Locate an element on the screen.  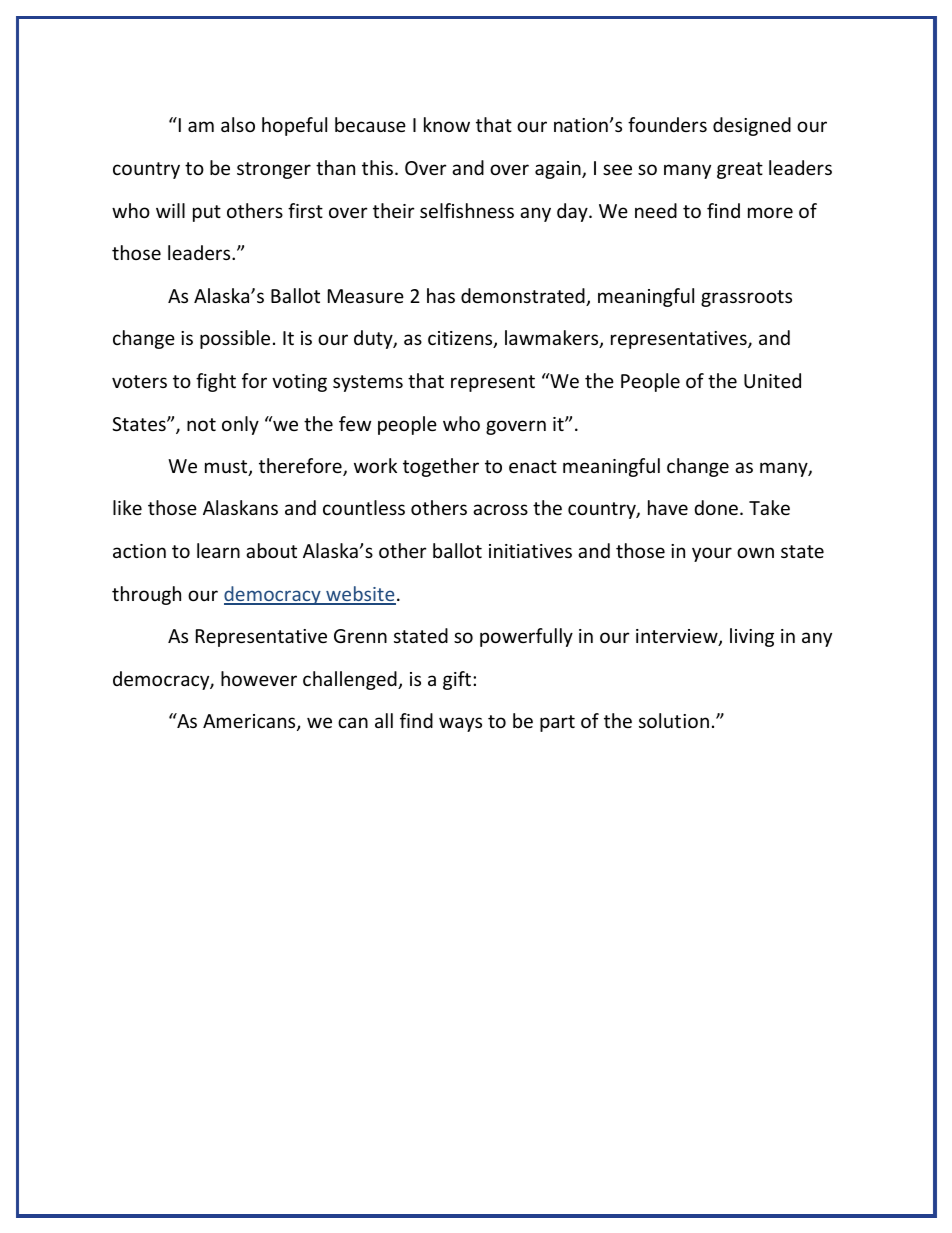
grassroots is located at coordinates (746, 298).
